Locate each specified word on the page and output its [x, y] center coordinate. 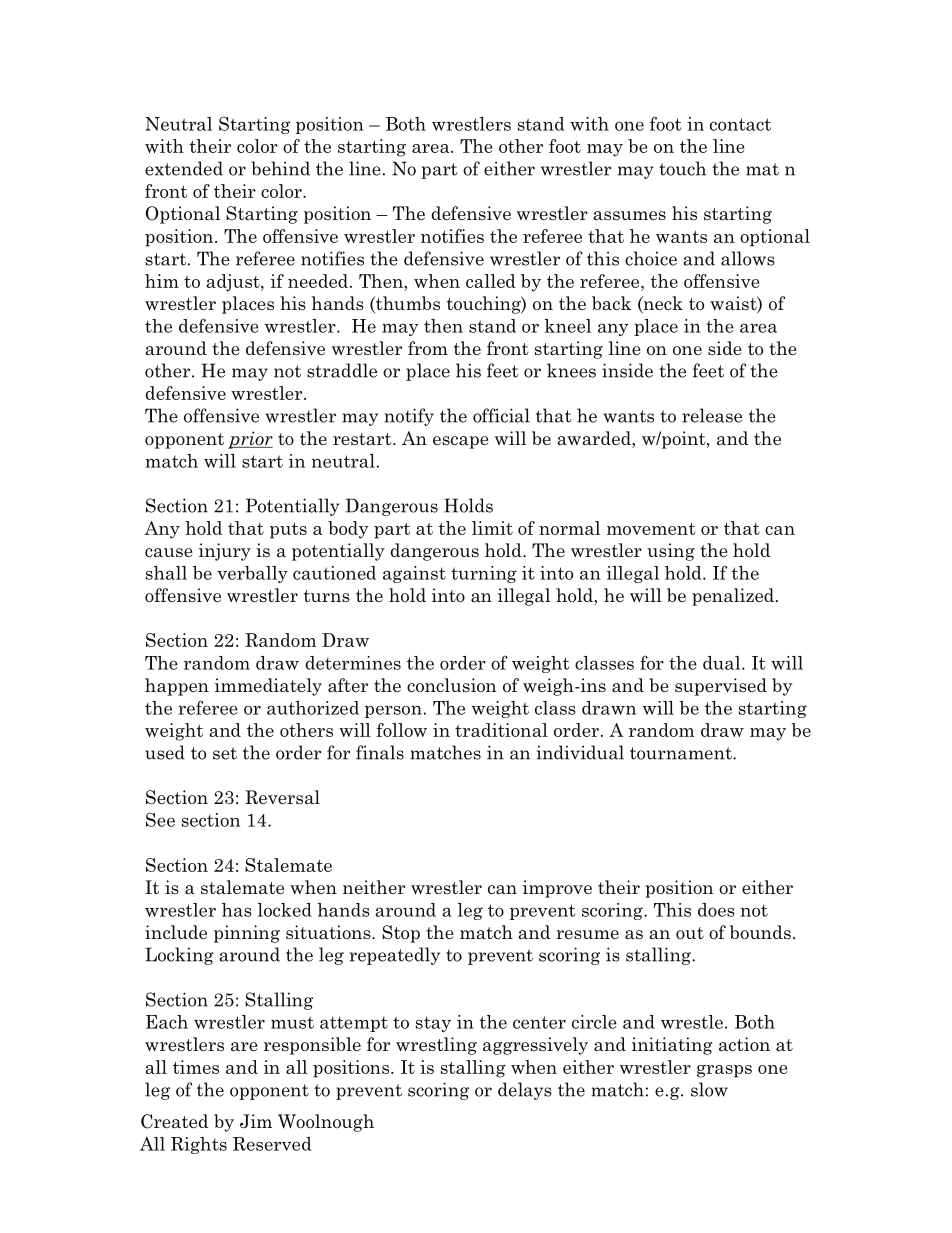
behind [280, 168]
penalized [733, 597]
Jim [256, 1121]
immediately [268, 687]
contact [740, 124]
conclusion [451, 685]
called [491, 281]
